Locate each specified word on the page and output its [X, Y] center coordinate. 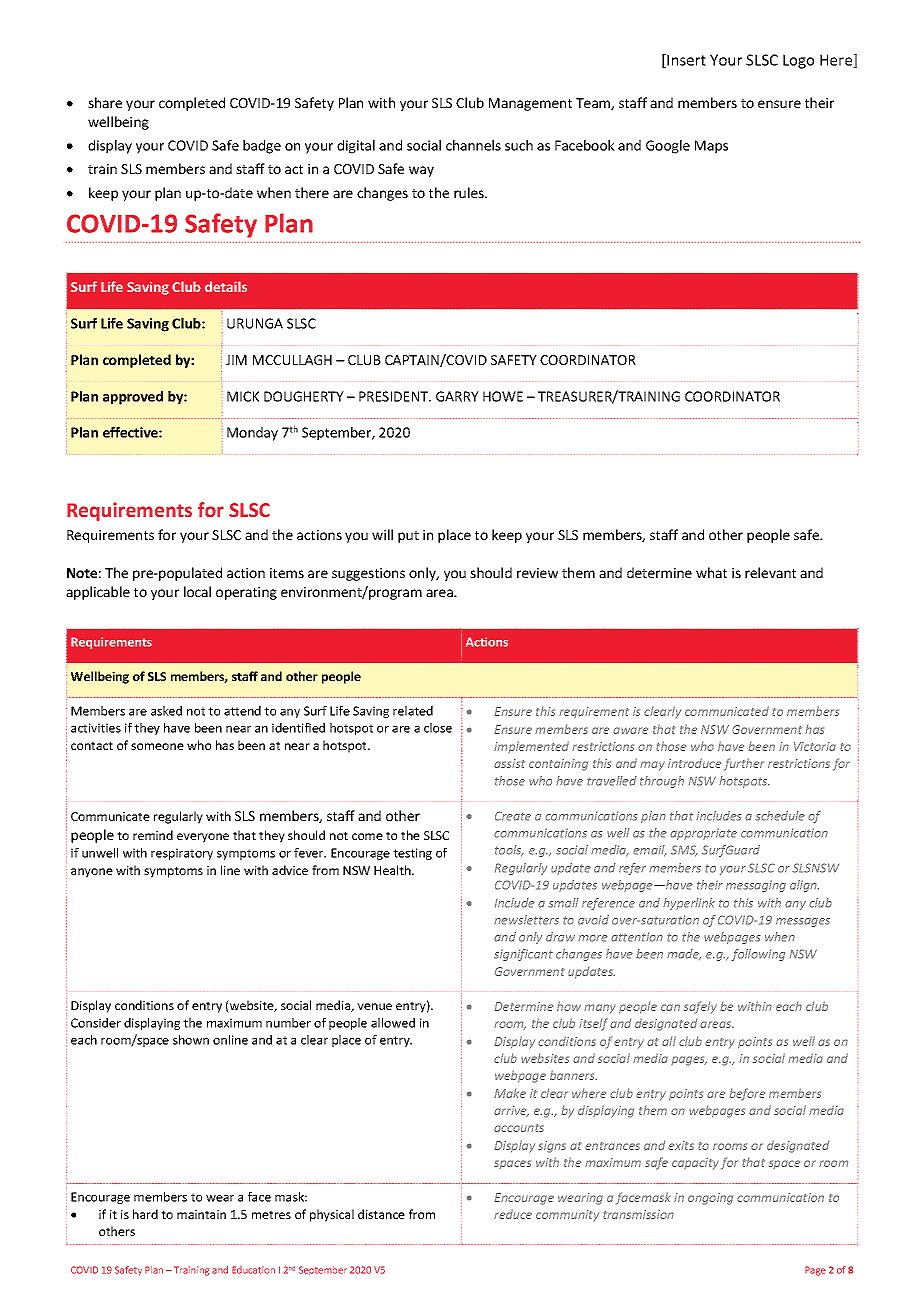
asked [166, 711]
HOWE [503, 396]
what [711, 572]
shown [191, 1040]
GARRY [457, 396]
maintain [201, 1214]
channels [473, 145]
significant [523, 955]
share [105, 102]
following [758, 955]
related [413, 711]
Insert [685, 61]
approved [133, 398]
